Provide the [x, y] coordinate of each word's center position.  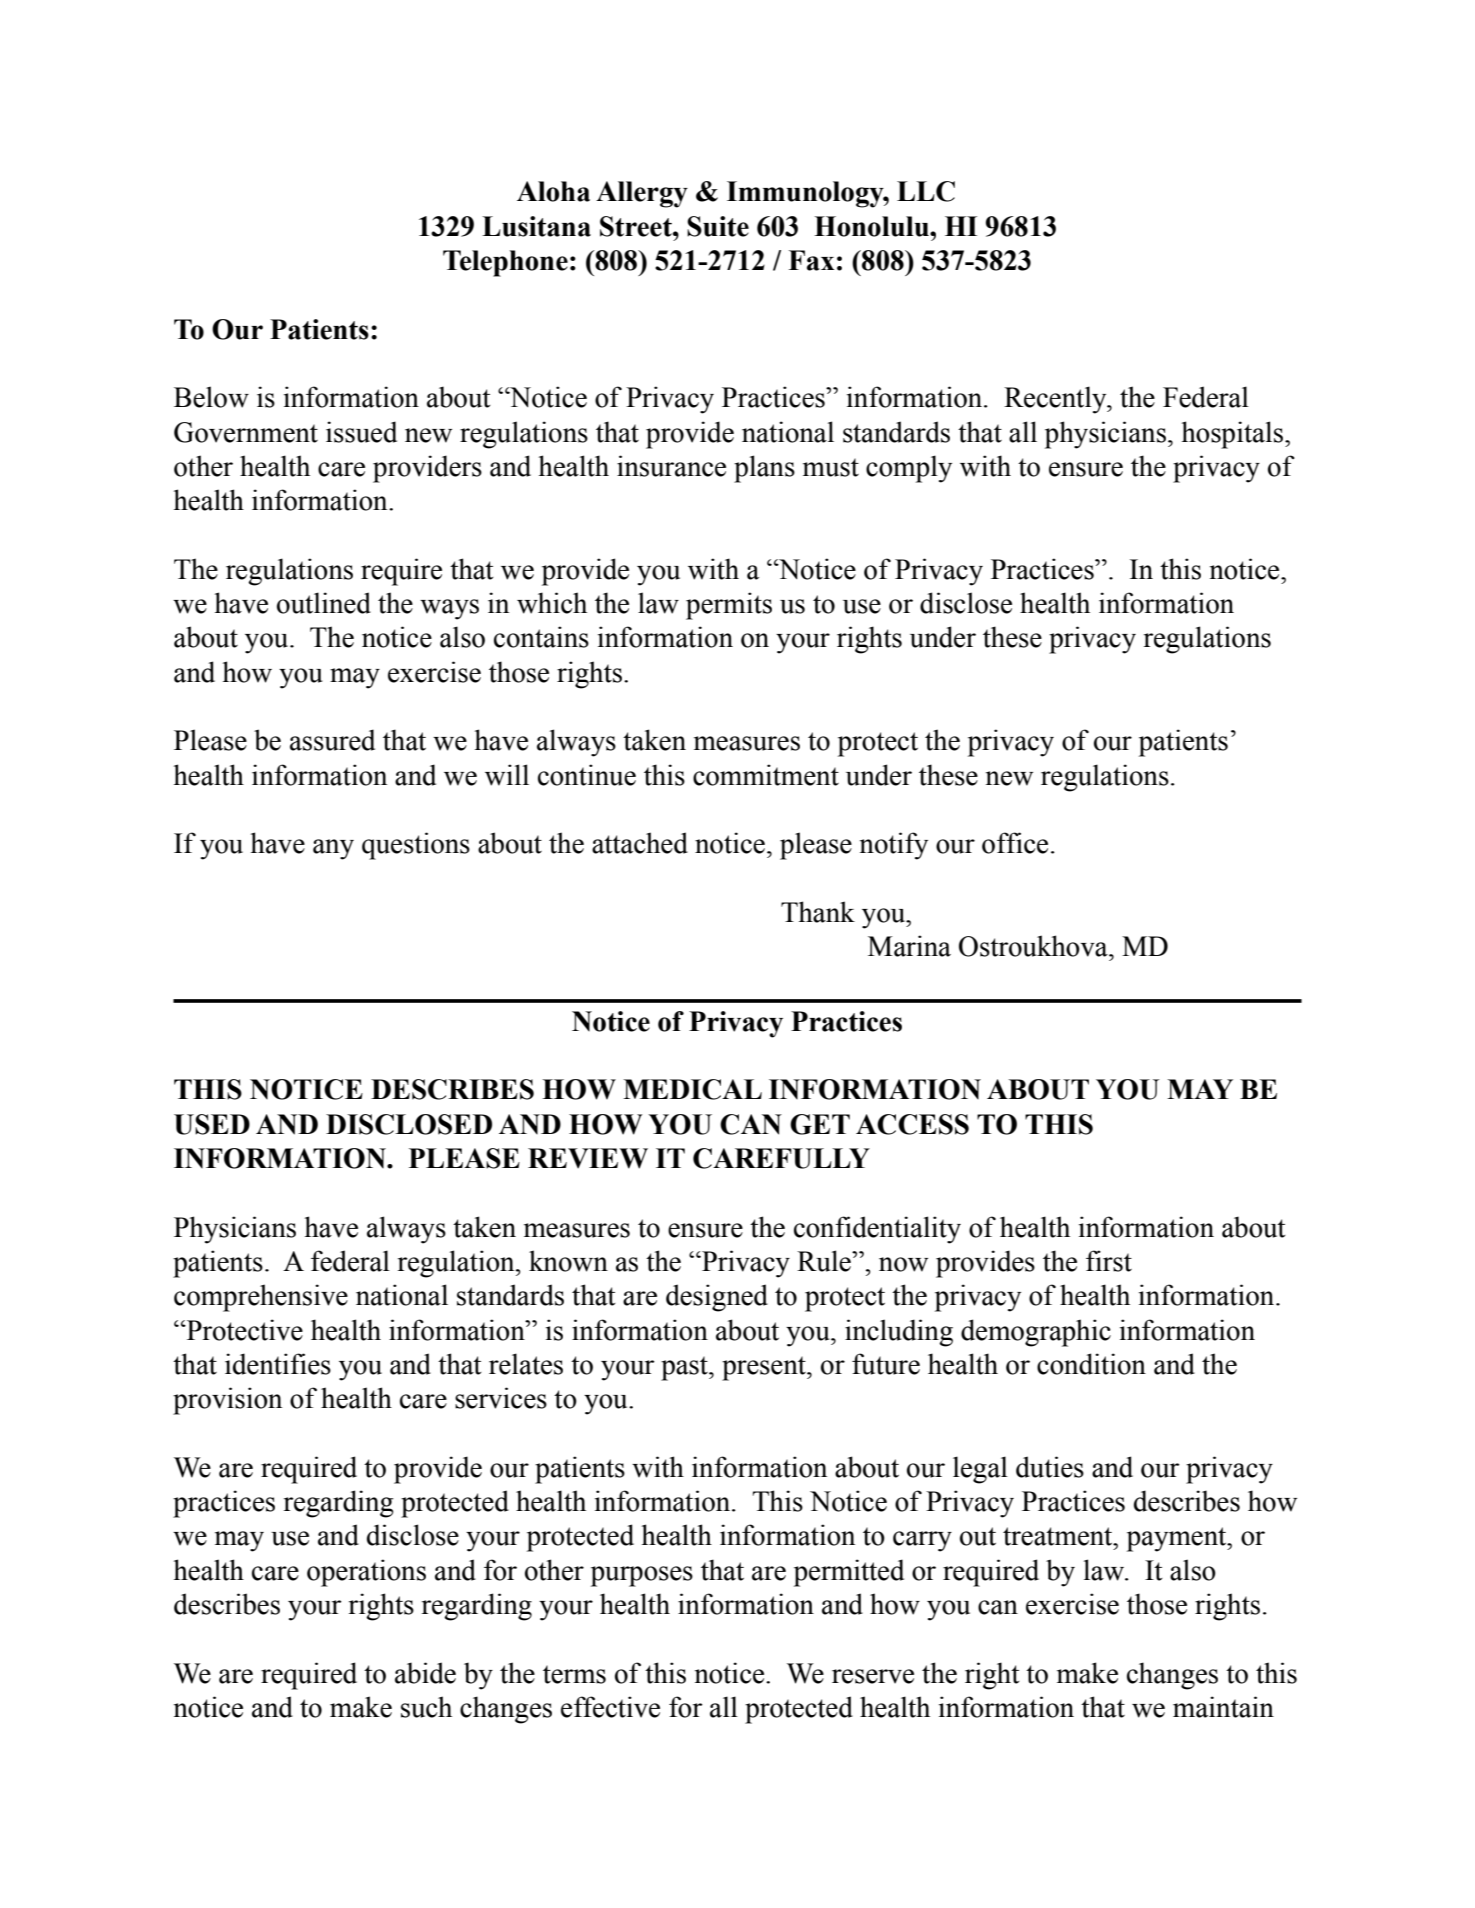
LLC [926, 191]
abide [425, 1673]
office [1015, 843]
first [1109, 1261]
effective [610, 1707]
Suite [718, 226]
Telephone [505, 263]
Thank [818, 912]
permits [729, 606]
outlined [324, 603]
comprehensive [261, 1298]
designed [717, 1298]
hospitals [1234, 435]
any [333, 849]
